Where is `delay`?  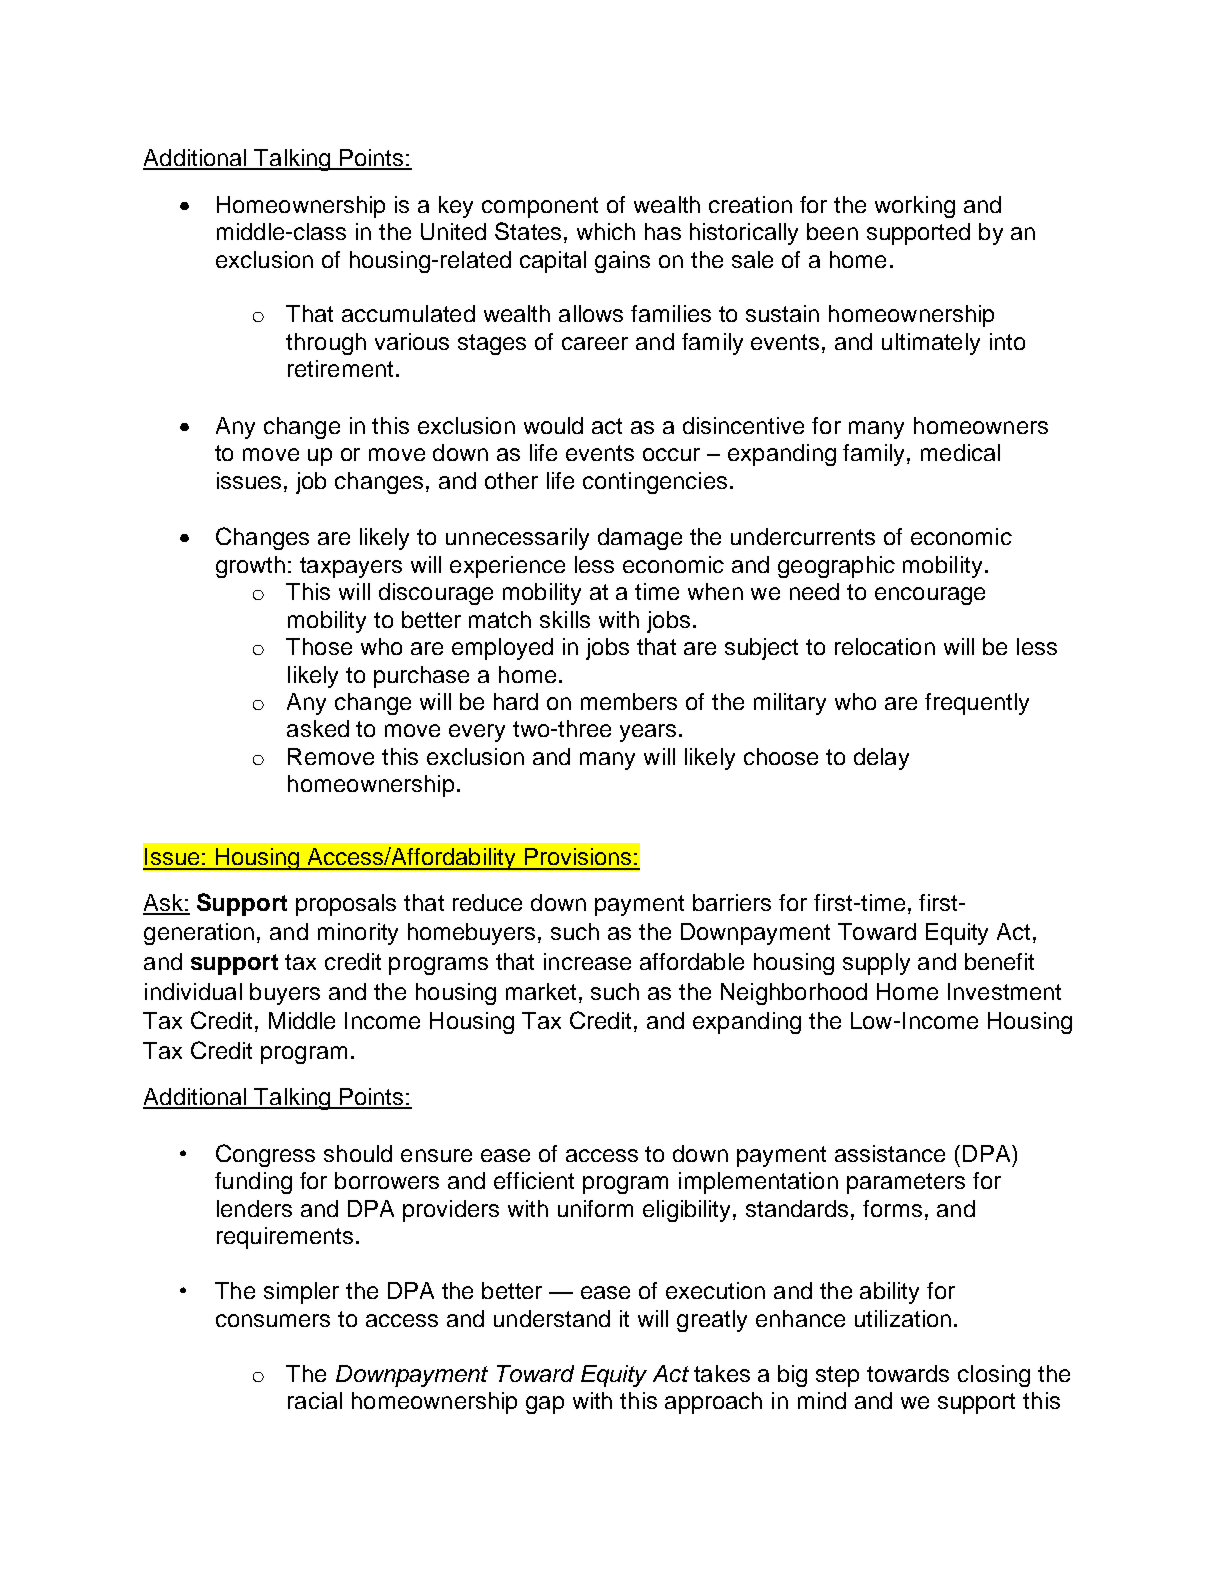 delay is located at coordinates (881, 759).
